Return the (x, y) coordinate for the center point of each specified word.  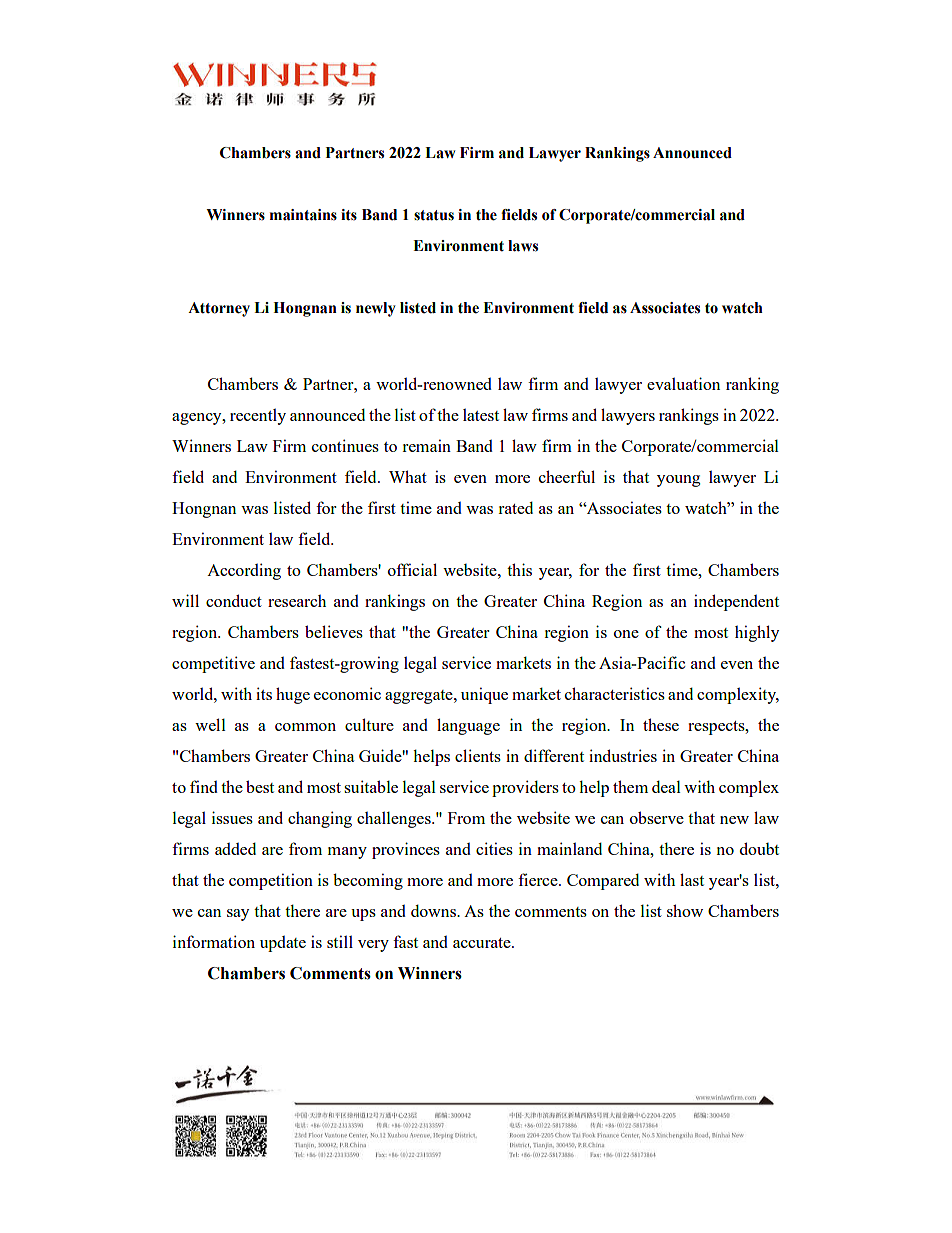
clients (478, 755)
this (519, 569)
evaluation (683, 383)
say (238, 915)
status (434, 215)
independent (736, 602)
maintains (303, 215)
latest (481, 414)
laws (523, 246)
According (244, 571)
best (260, 786)
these (661, 724)
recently (258, 416)
